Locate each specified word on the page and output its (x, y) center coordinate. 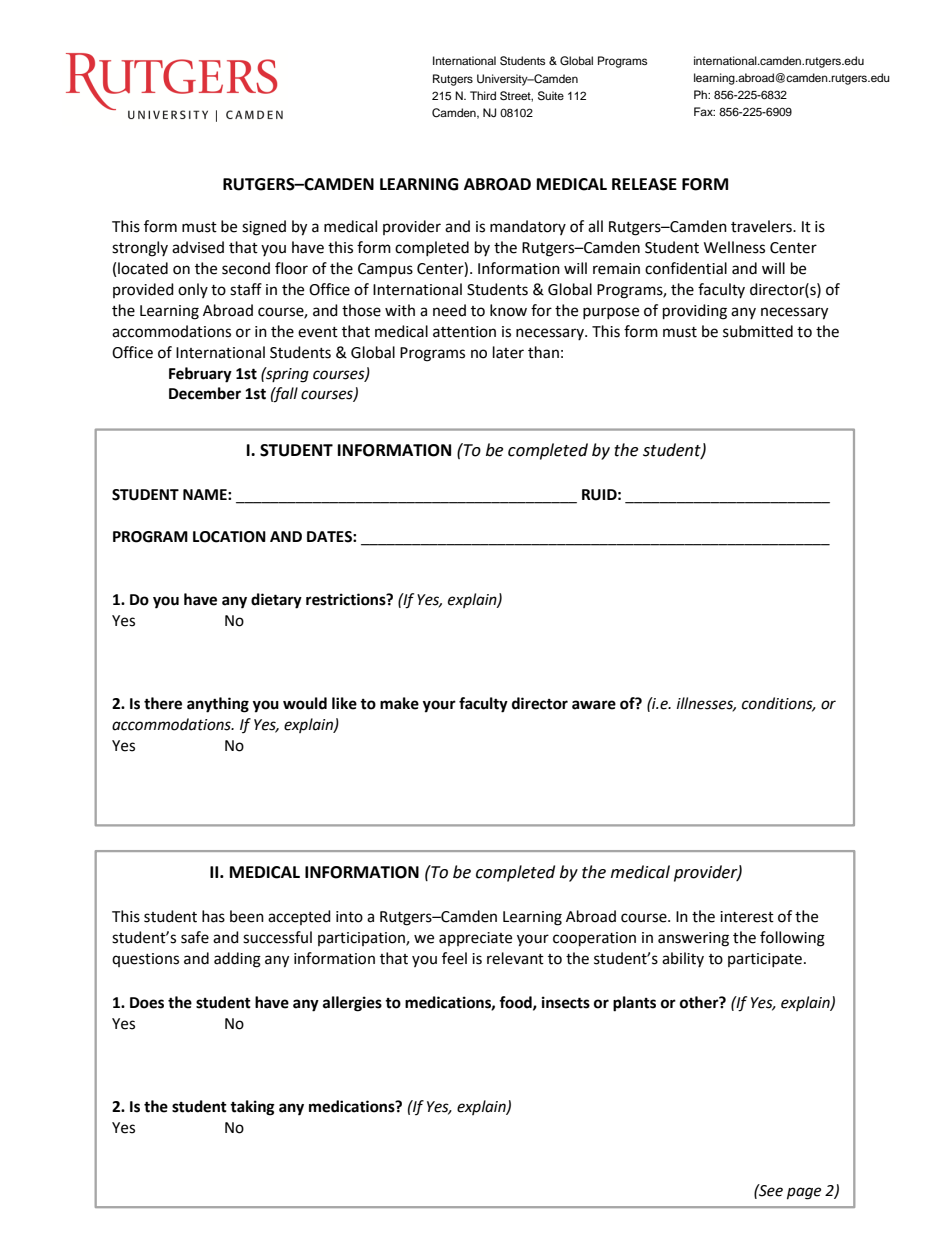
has (213, 916)
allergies (352, 1004)
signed (264, 228)
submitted (758, 331)
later (508, 352)
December (205, 393)
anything (218, 705)
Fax (704, 111)
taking (252, 1108)
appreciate (475, 939)
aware (594, 705)
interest (747, 917)
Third (483, 95)
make (399, 703)
